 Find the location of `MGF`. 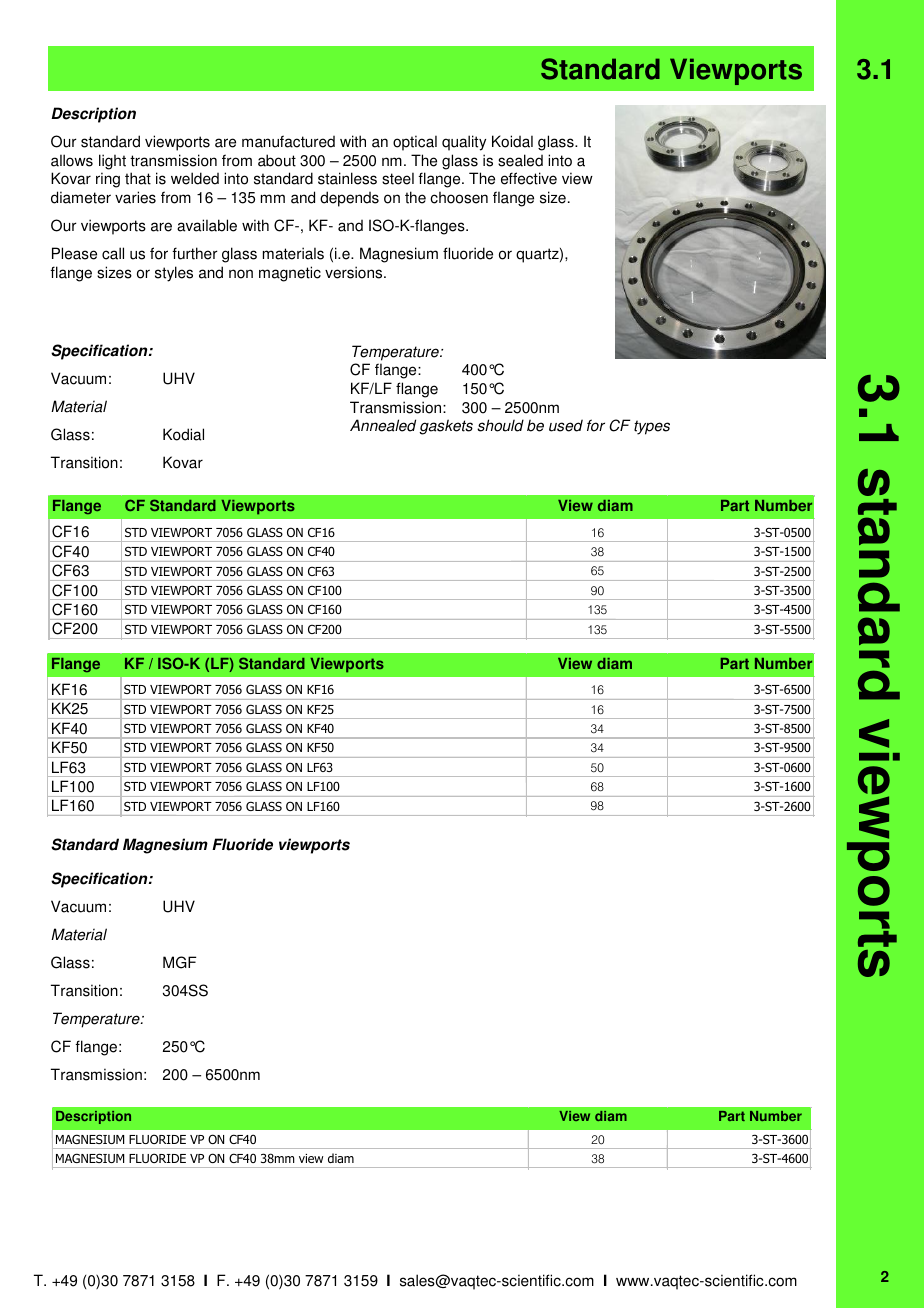

MGF is located at coordinates (180, 962).
